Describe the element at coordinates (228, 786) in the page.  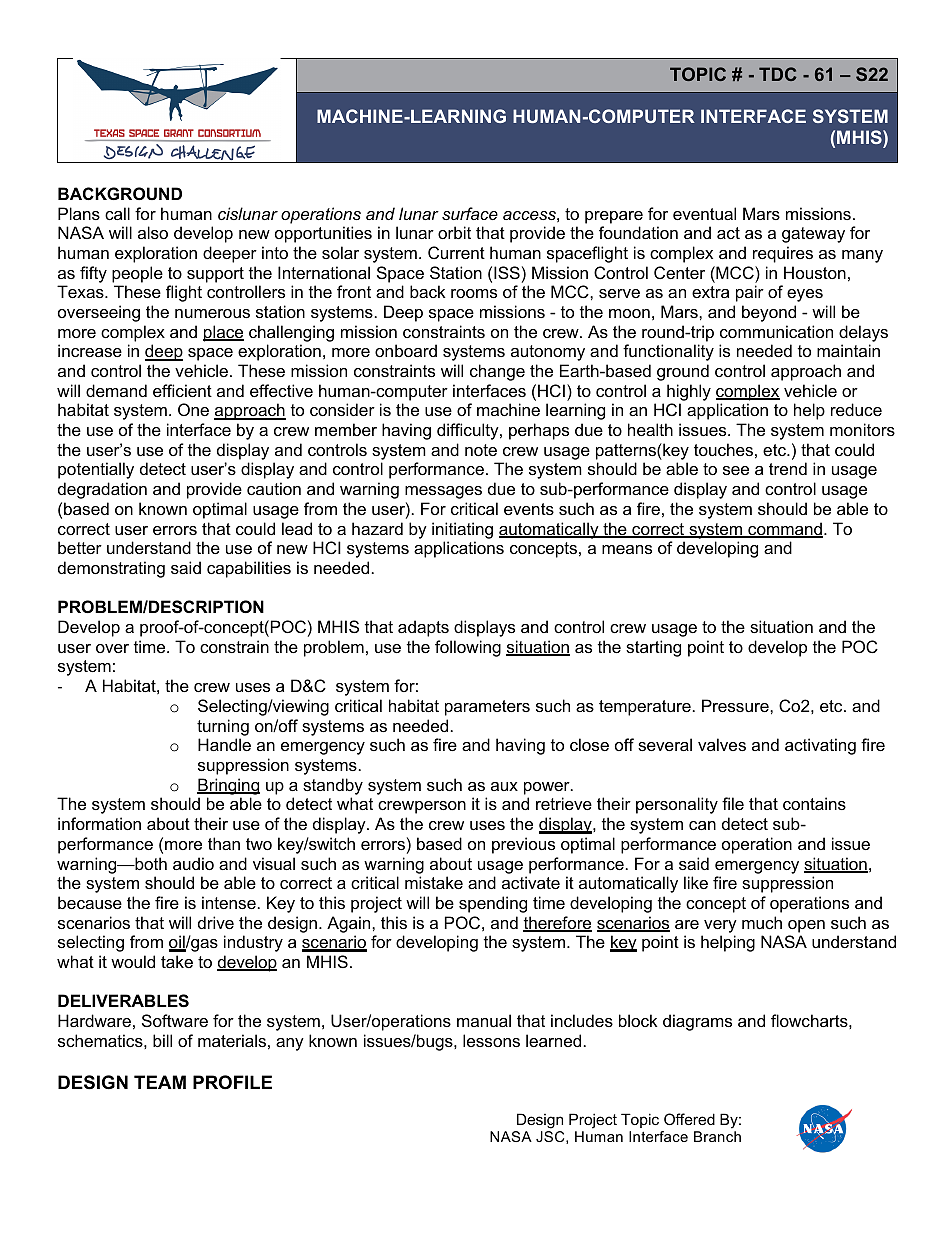
I see `Bringing` at that location.
